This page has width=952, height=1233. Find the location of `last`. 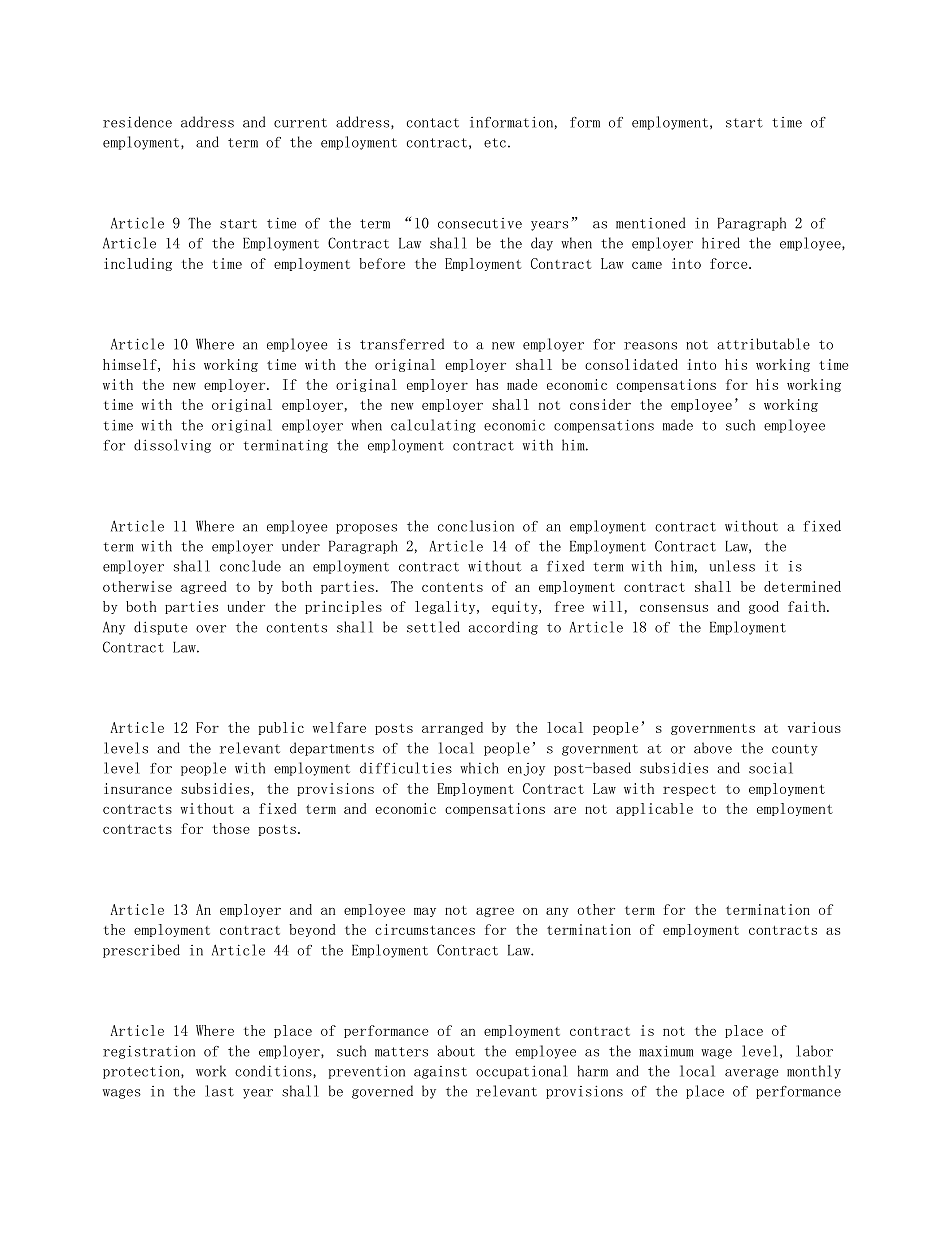

last is located at coordinates (219, 1091).
